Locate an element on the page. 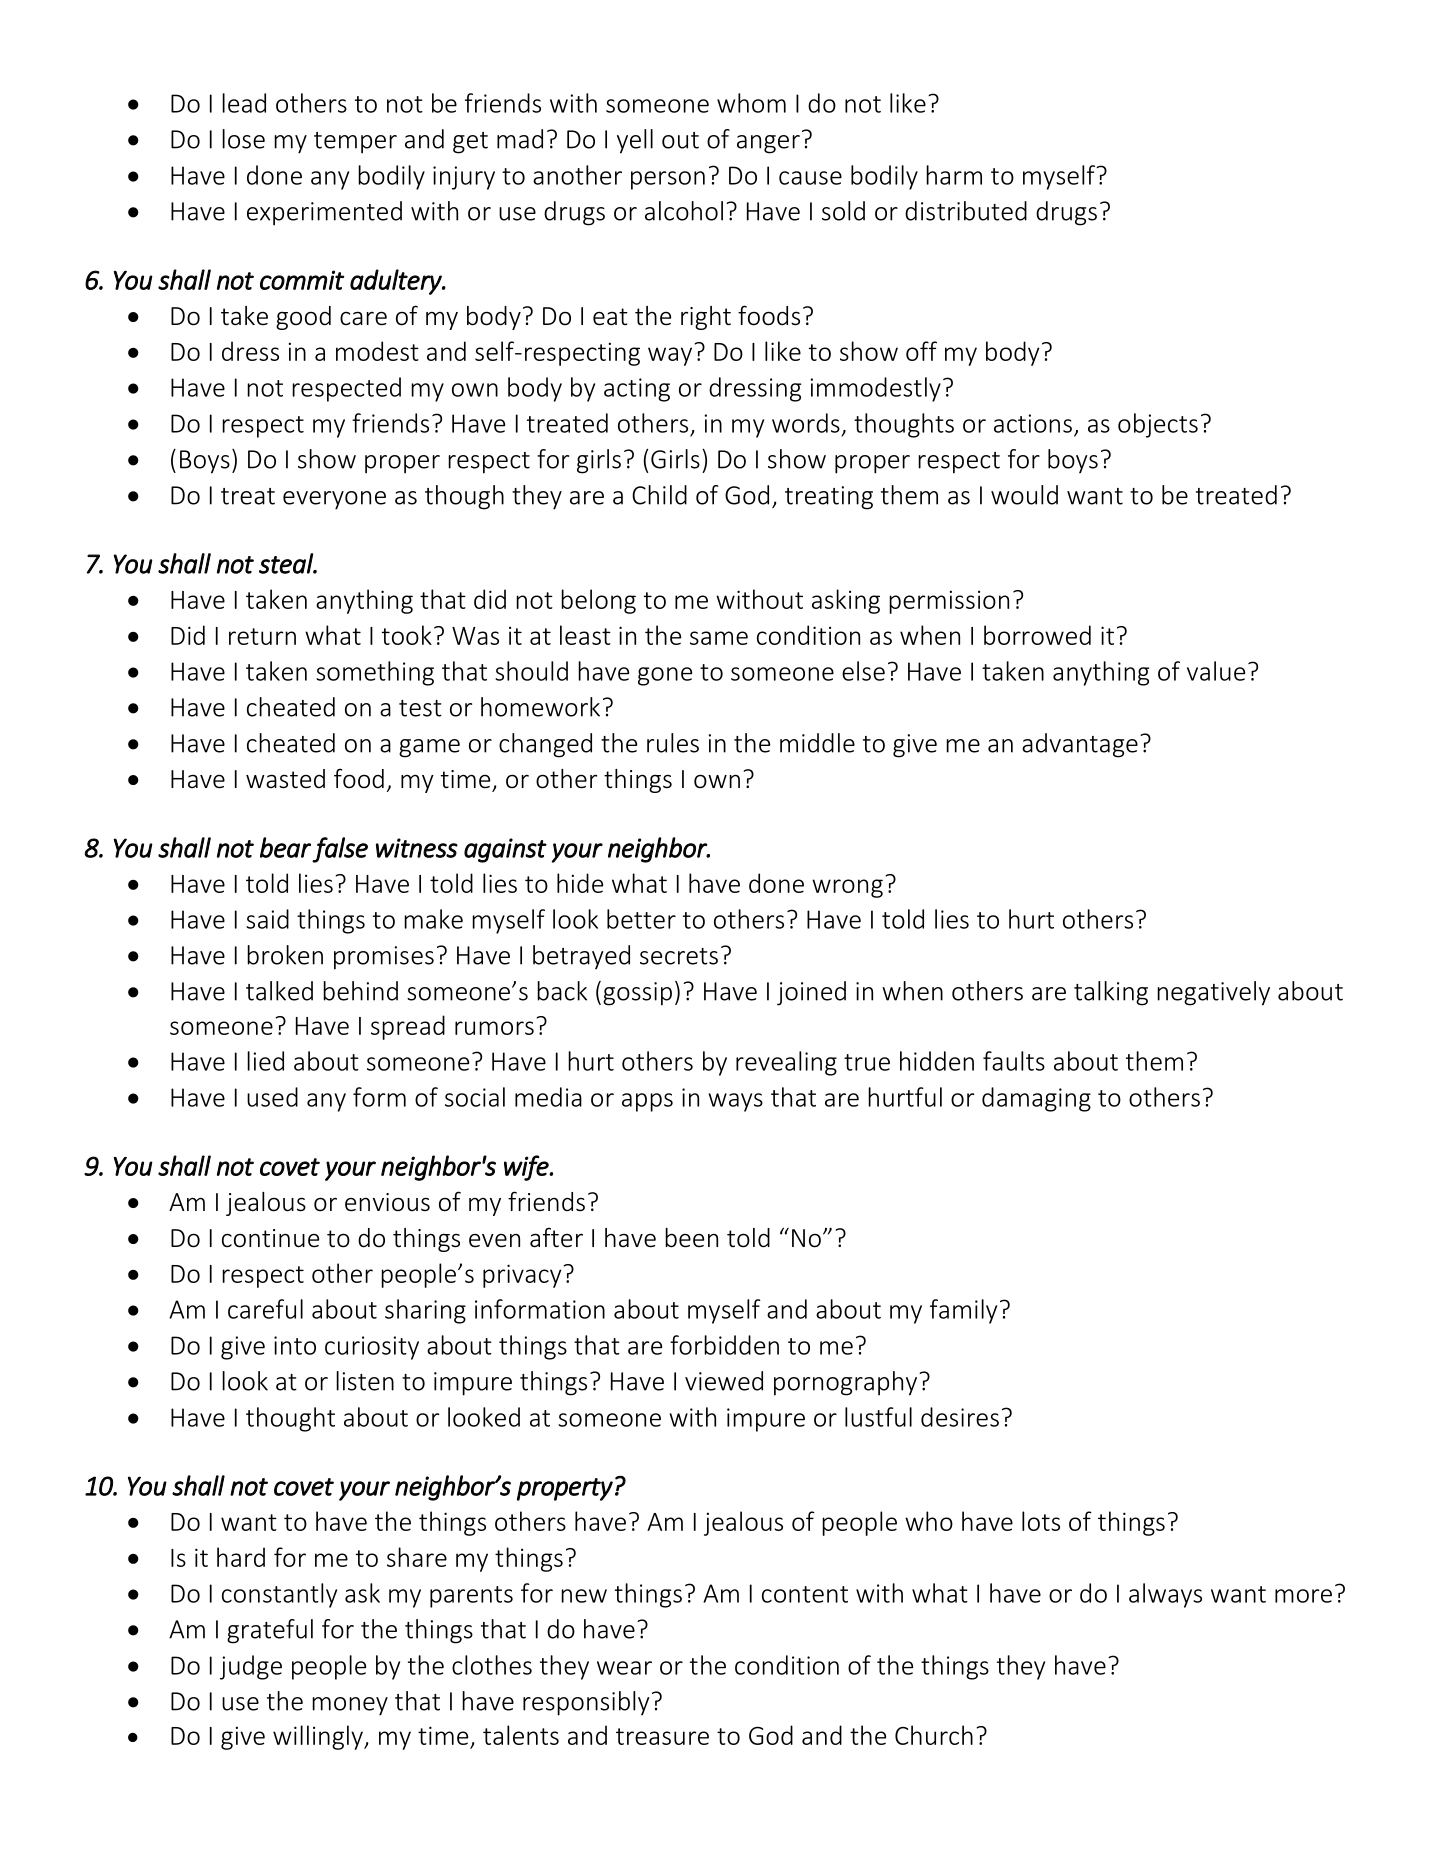 The width and height of the image is (1436, 1858). distributed is located at coordinates (966, 211).
